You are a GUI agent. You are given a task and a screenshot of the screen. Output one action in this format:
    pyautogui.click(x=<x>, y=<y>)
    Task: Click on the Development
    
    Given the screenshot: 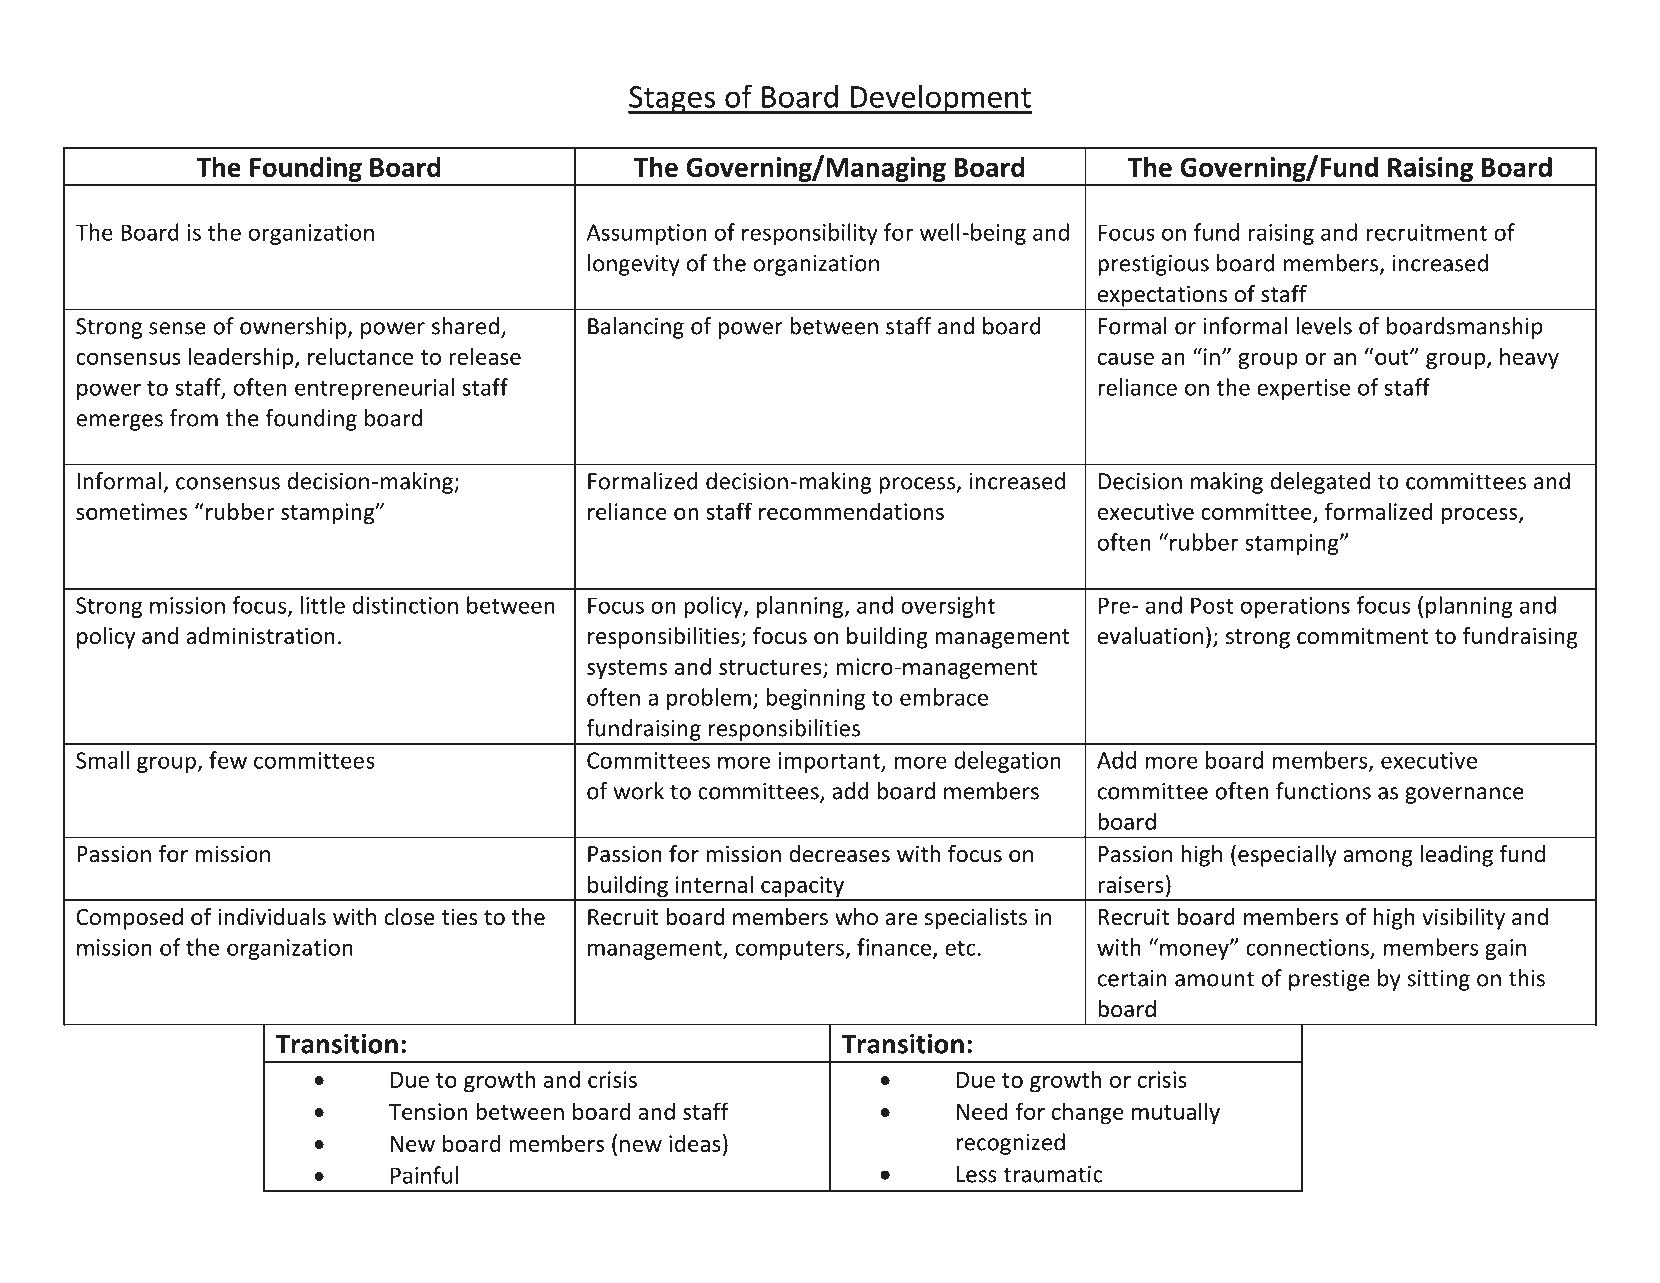 What is the action you would take?
    pyautogui.click(x=940, y=99)
